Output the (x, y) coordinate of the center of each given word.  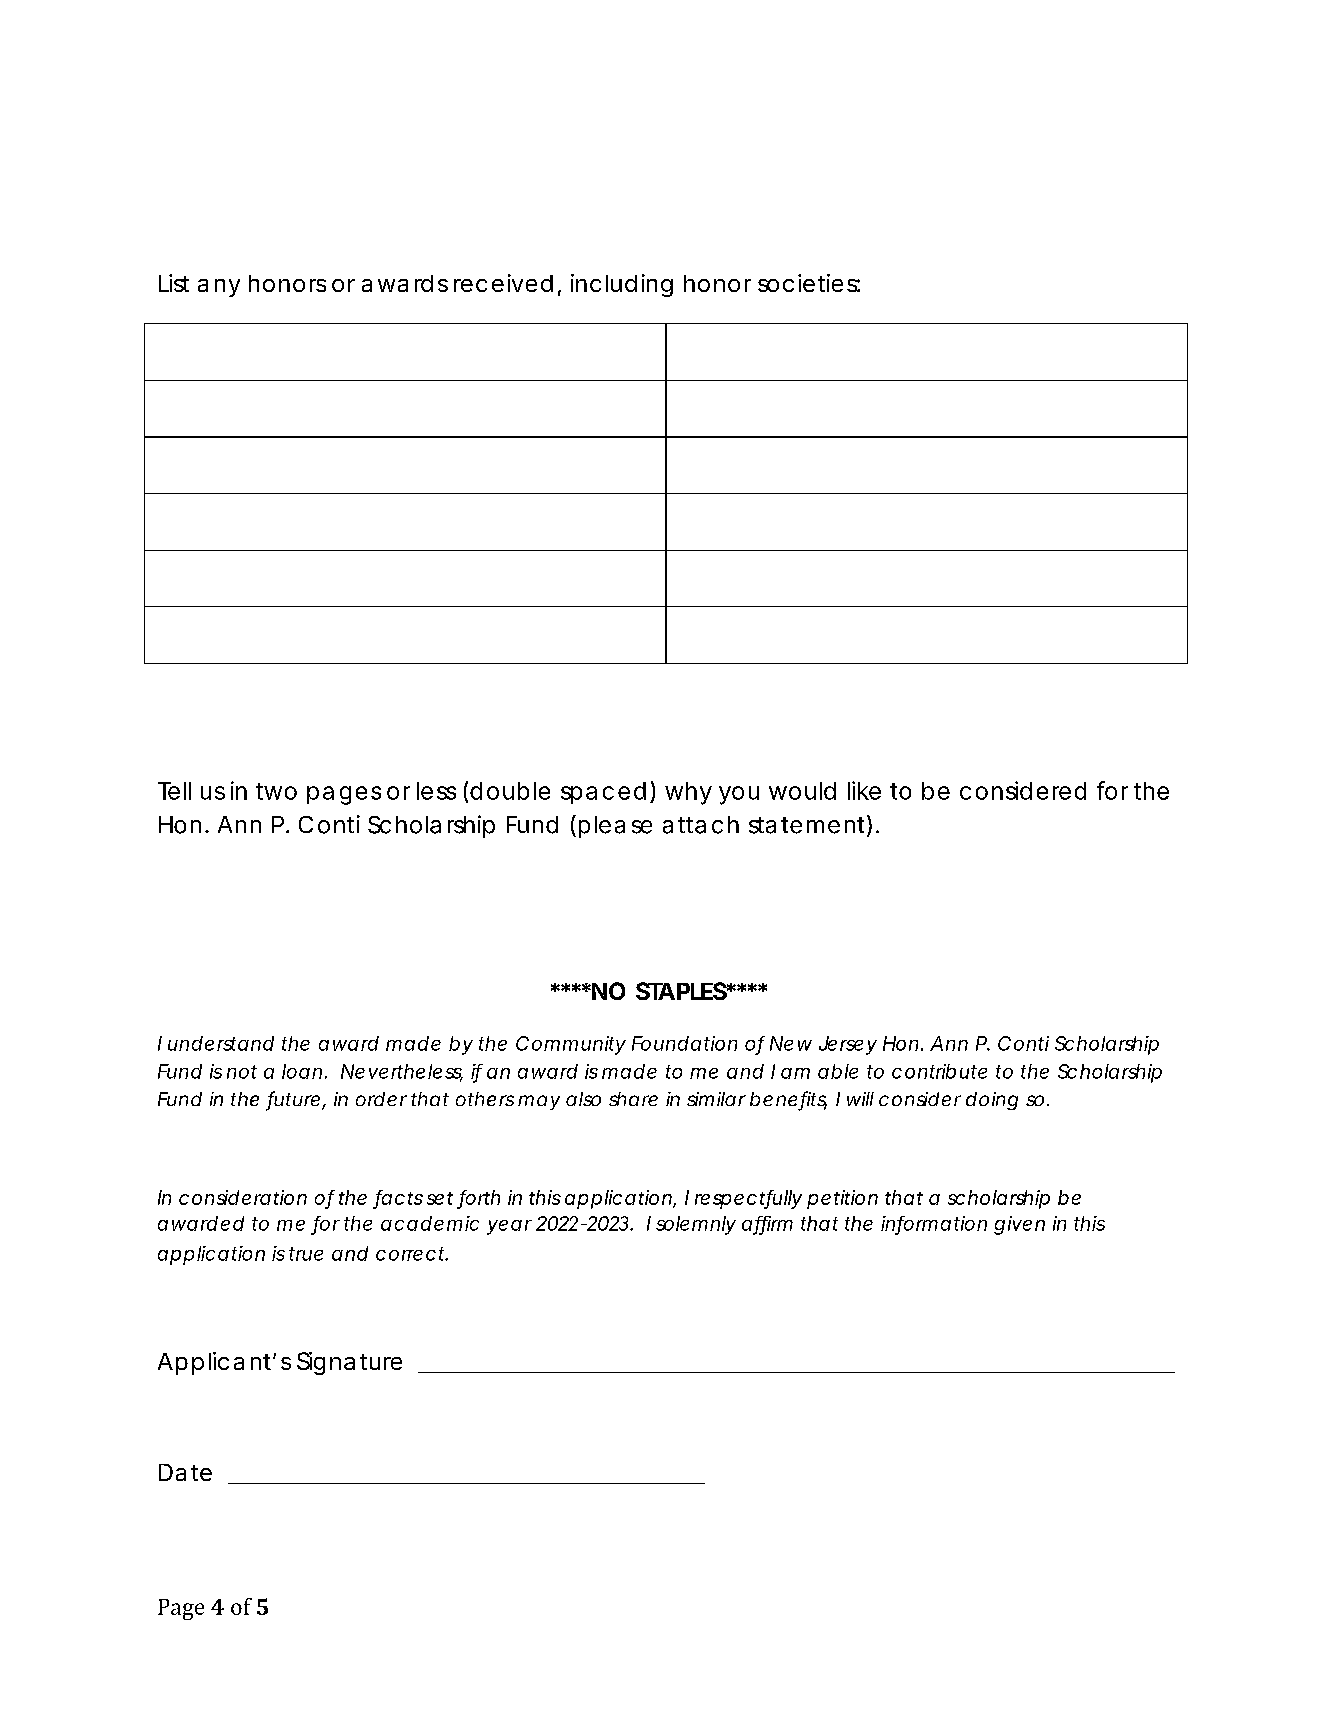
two (276, 791)
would (802, 791)
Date (185, 1472)
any (219, 288)
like (864, 790)
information (934, 1224)
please (615, 827)
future (294, 1100)
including (622, 285)
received (503, 283)
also (583, 1099)
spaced (603, 793)
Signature (349, 1363)
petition (842, 1199)
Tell (174, 791)
